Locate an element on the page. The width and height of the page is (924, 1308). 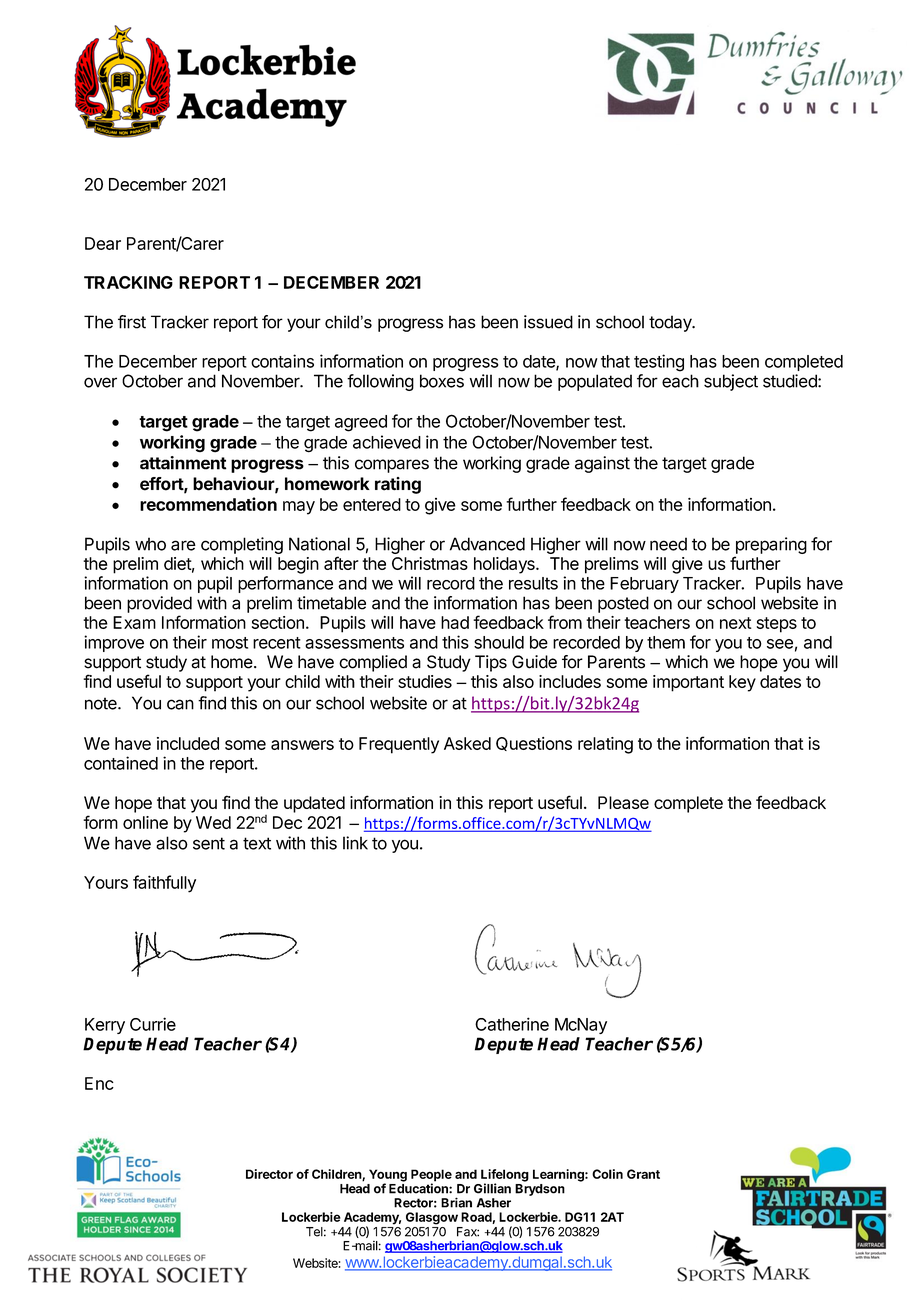
Enc is located at coordinates (99, 1083).
